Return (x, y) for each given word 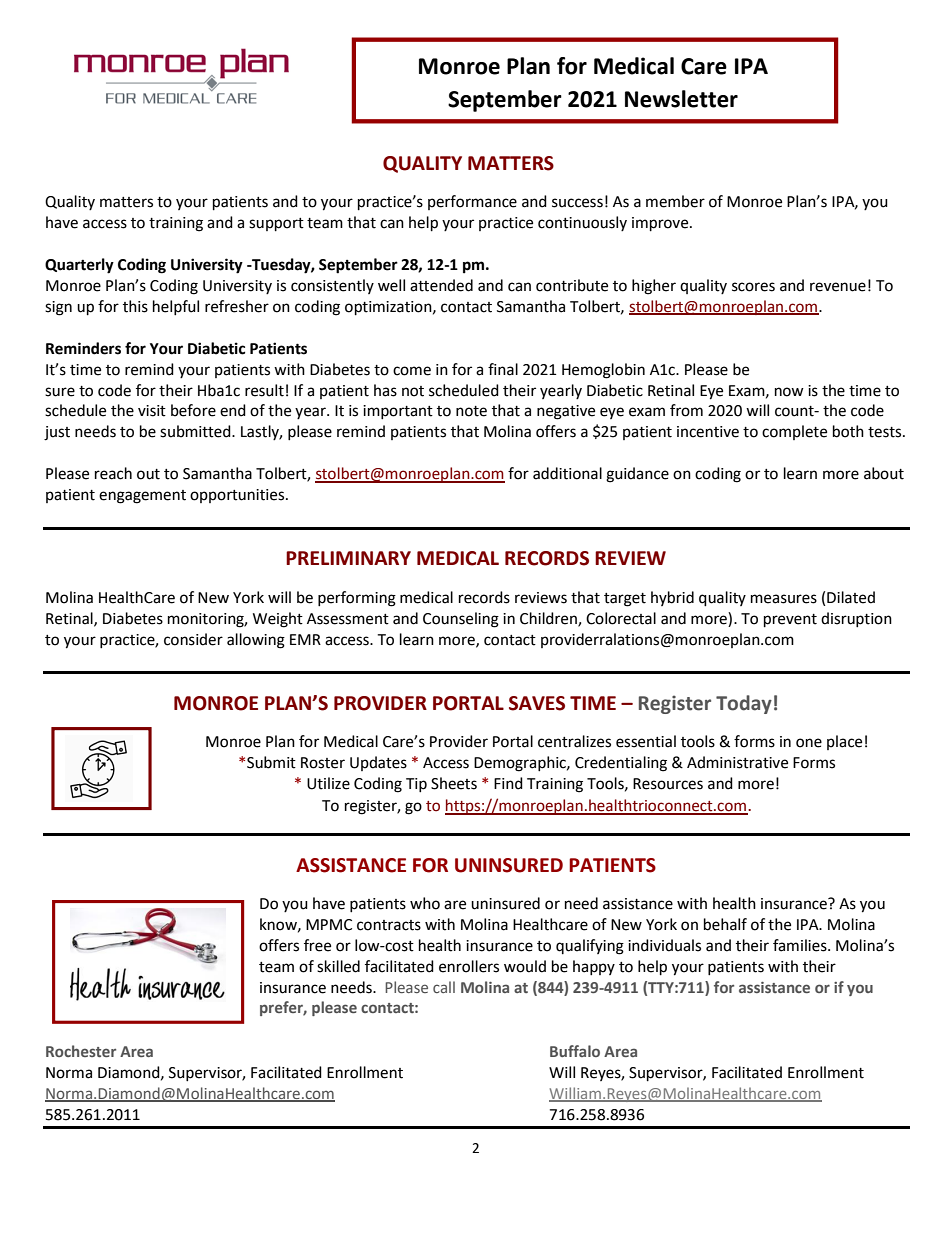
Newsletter (681, 99)
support (276, 225)
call (444, 987)
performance (472, 202)
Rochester (81, 1051)
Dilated (851, 597)
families (801, 945)
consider (193, 639)
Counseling (461, 620)
